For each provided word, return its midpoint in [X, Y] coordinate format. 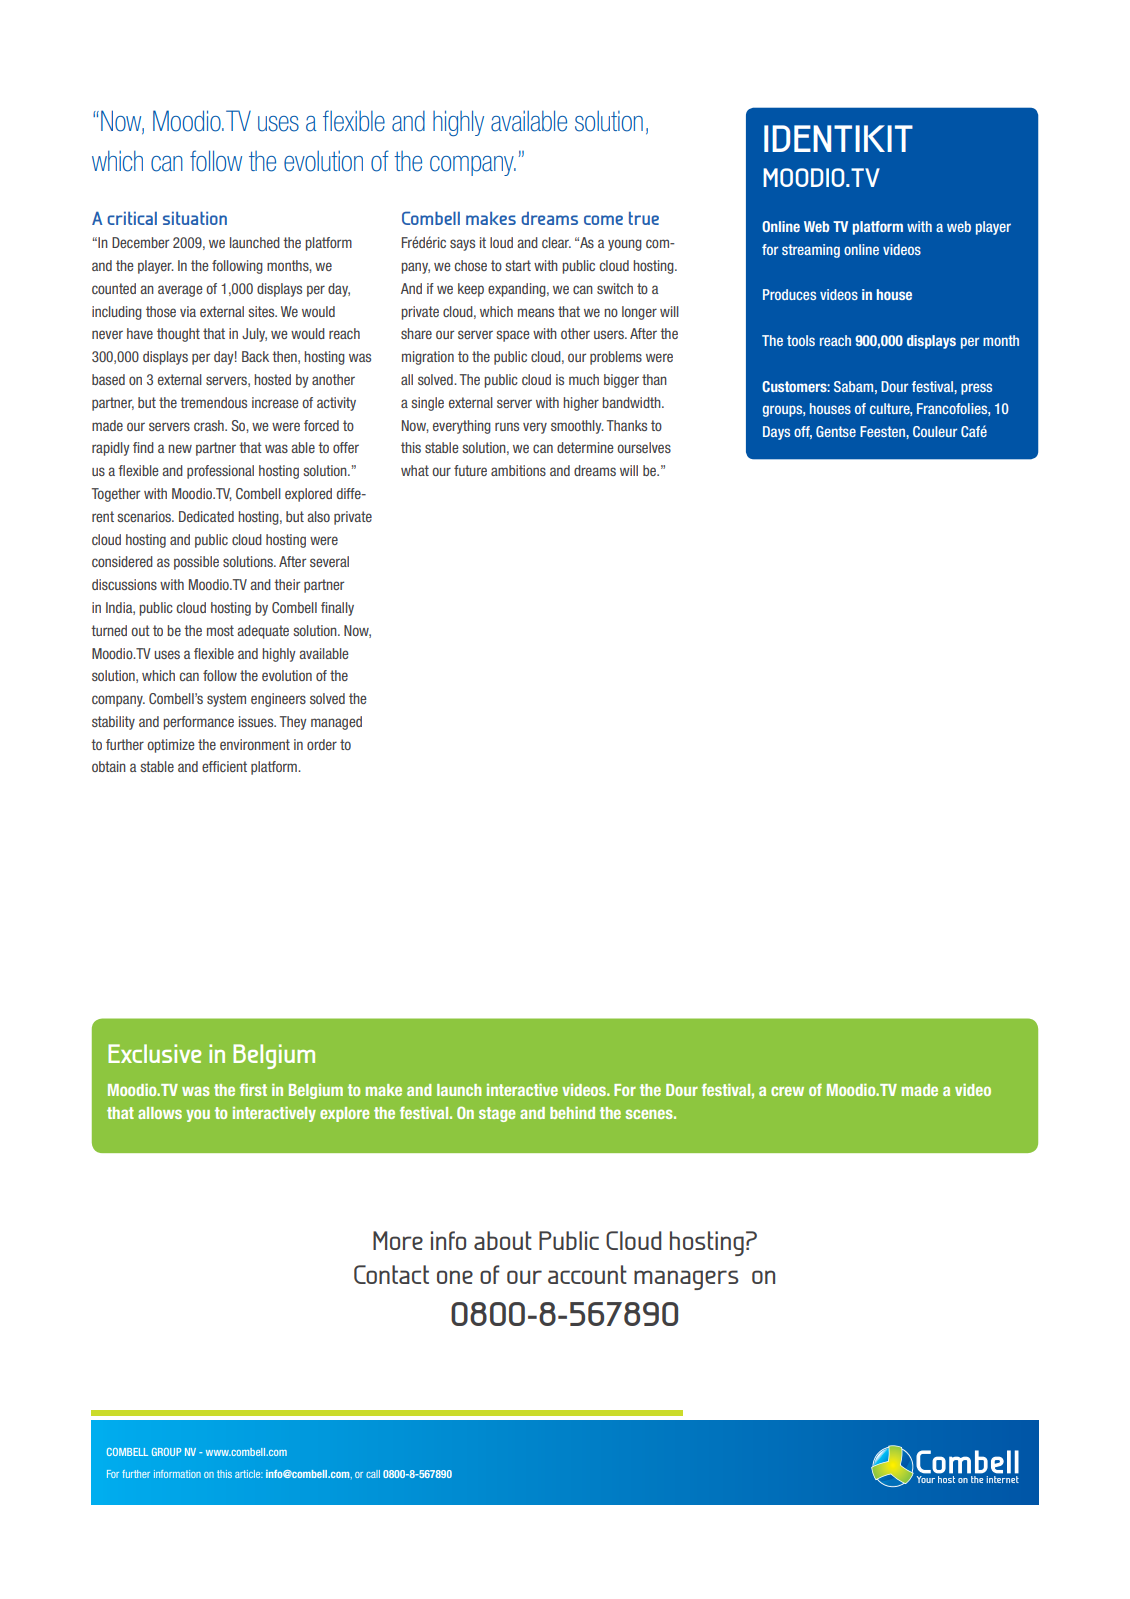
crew [787, 1091]
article [249, 1474]
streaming [811, 251]
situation [195, 218]
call [373, 1474]
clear [556, 242]
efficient [224, 766]
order [322, 744]
